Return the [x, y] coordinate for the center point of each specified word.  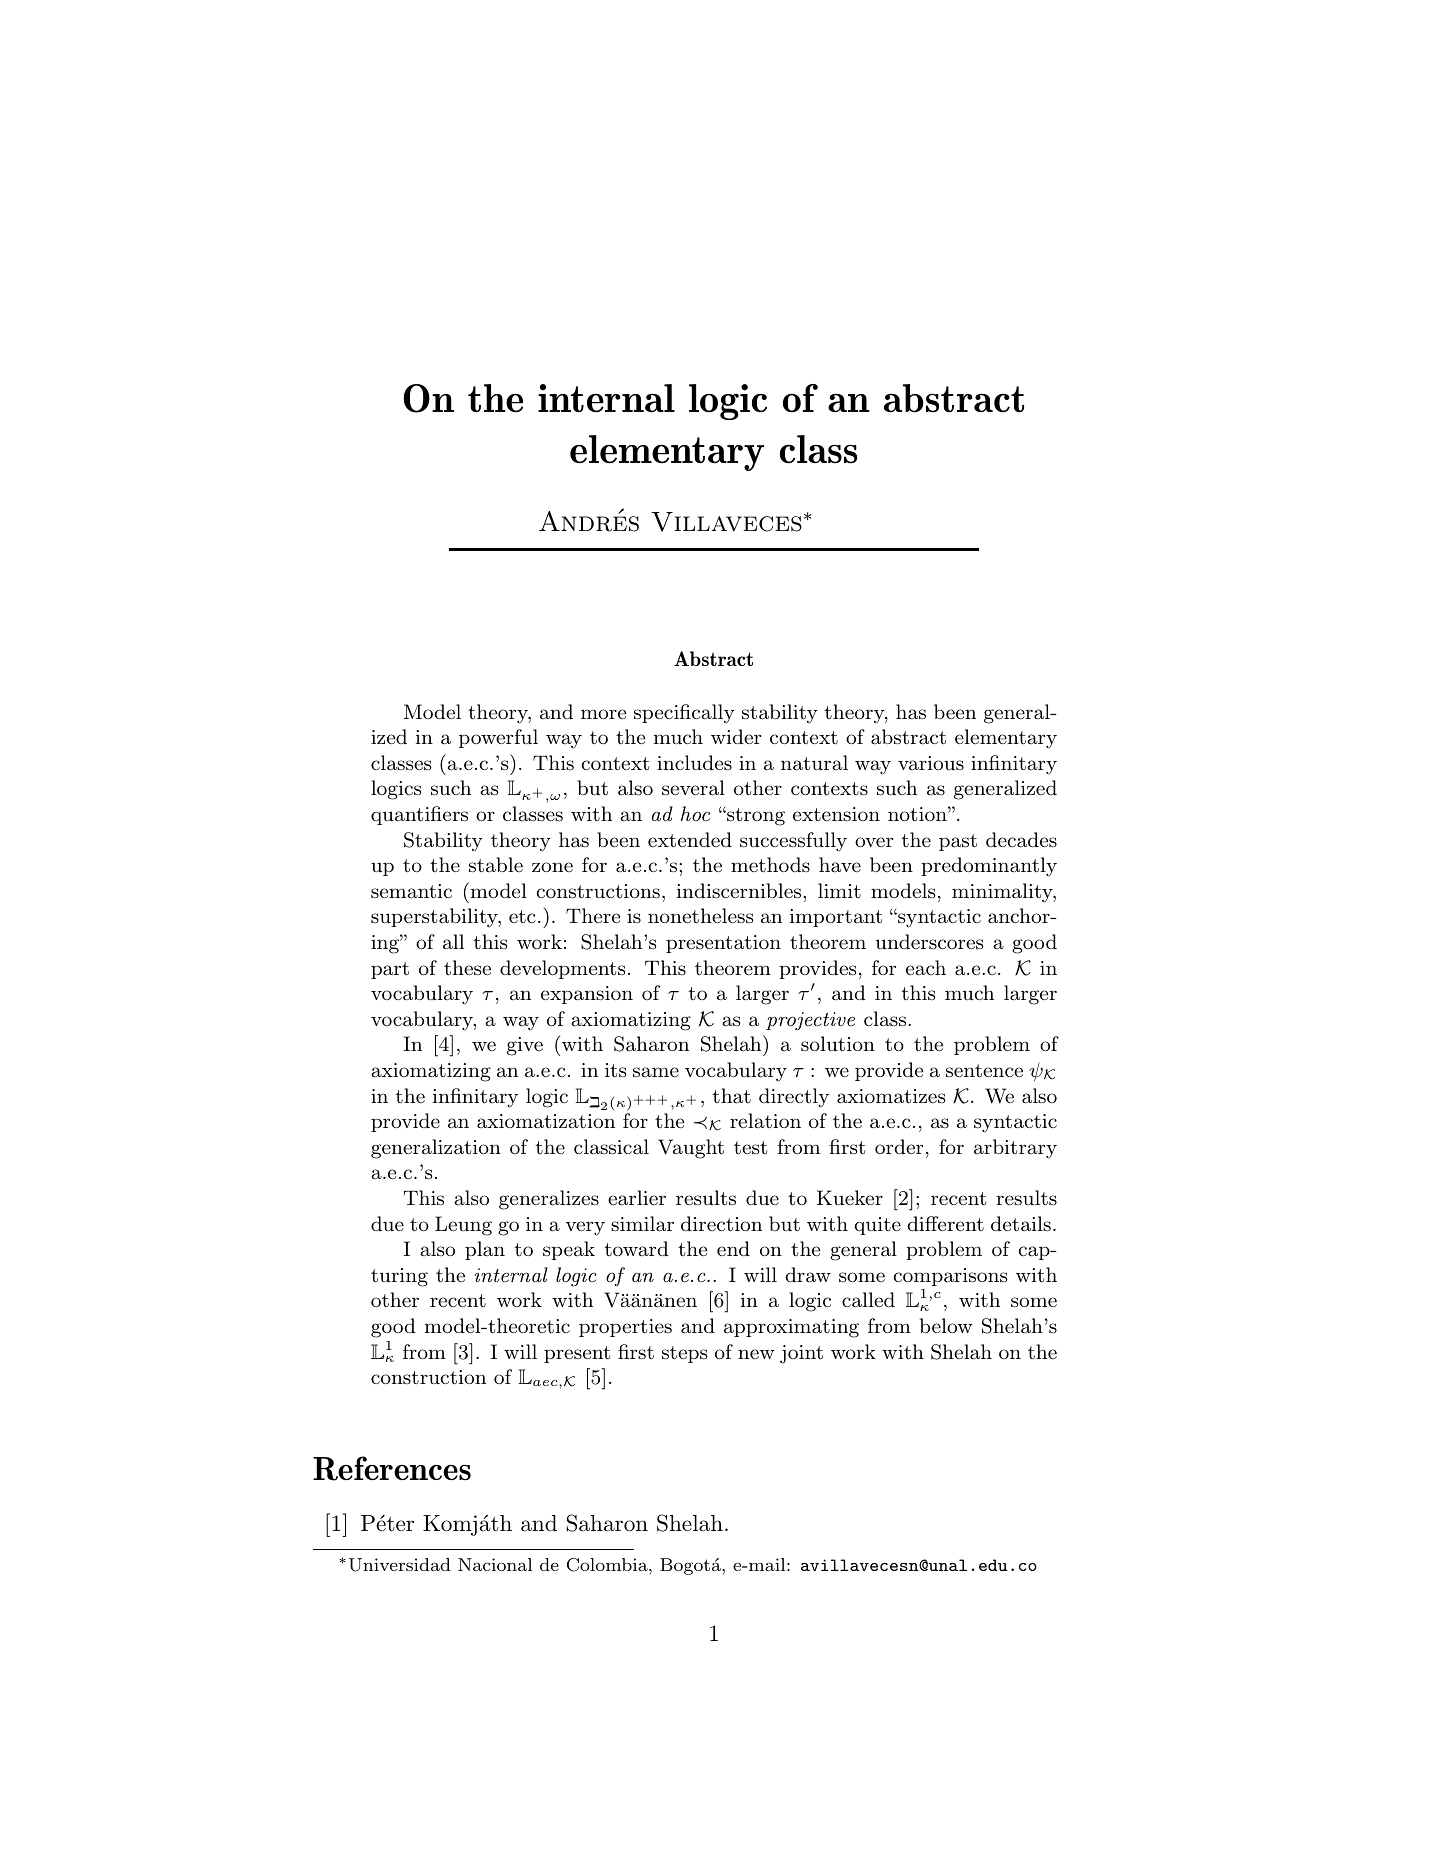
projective [810, 1021]
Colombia [608, 1565]
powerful [498, 738]
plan [485, 1250]
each [926, 967]
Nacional [495, 1564]
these [467, 968]
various [931, 763]
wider [736, 736]
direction [721, 1224]
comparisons [950, 1277]
